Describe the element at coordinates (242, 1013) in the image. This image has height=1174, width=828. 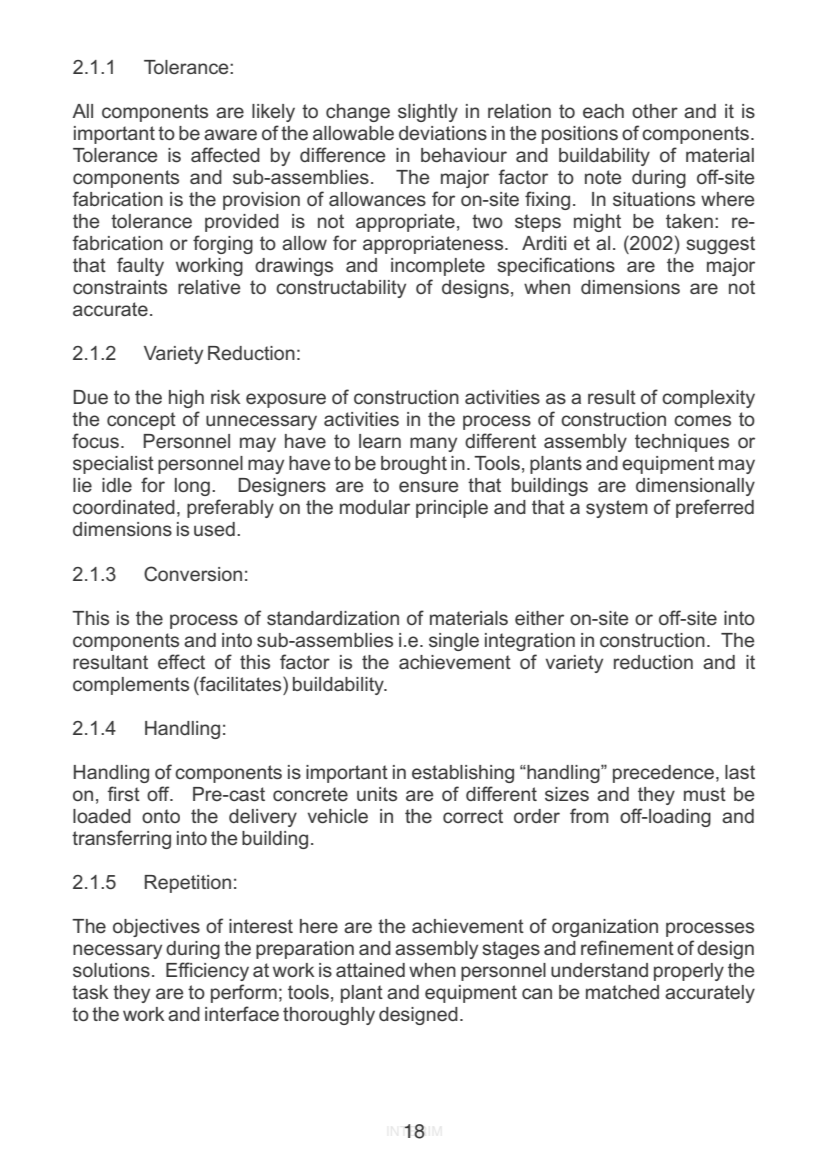
I see `interface` at that location.
